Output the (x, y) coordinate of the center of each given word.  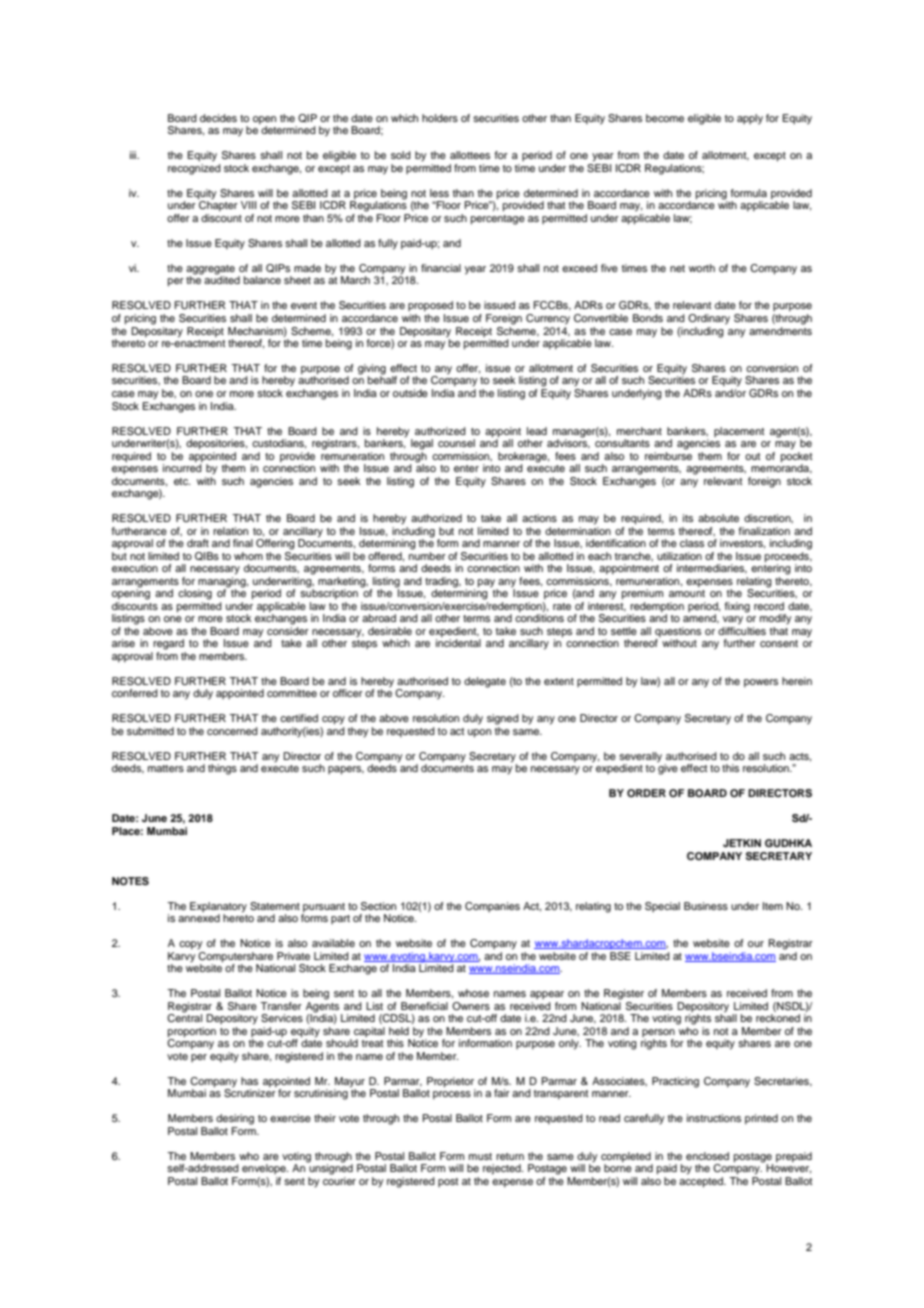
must (480, 1156)
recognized (194, 169)
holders (440, 118)
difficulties (742, 629)
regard (168, 644)
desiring (235, 1119)
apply (750, 119)
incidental (458, 643)
